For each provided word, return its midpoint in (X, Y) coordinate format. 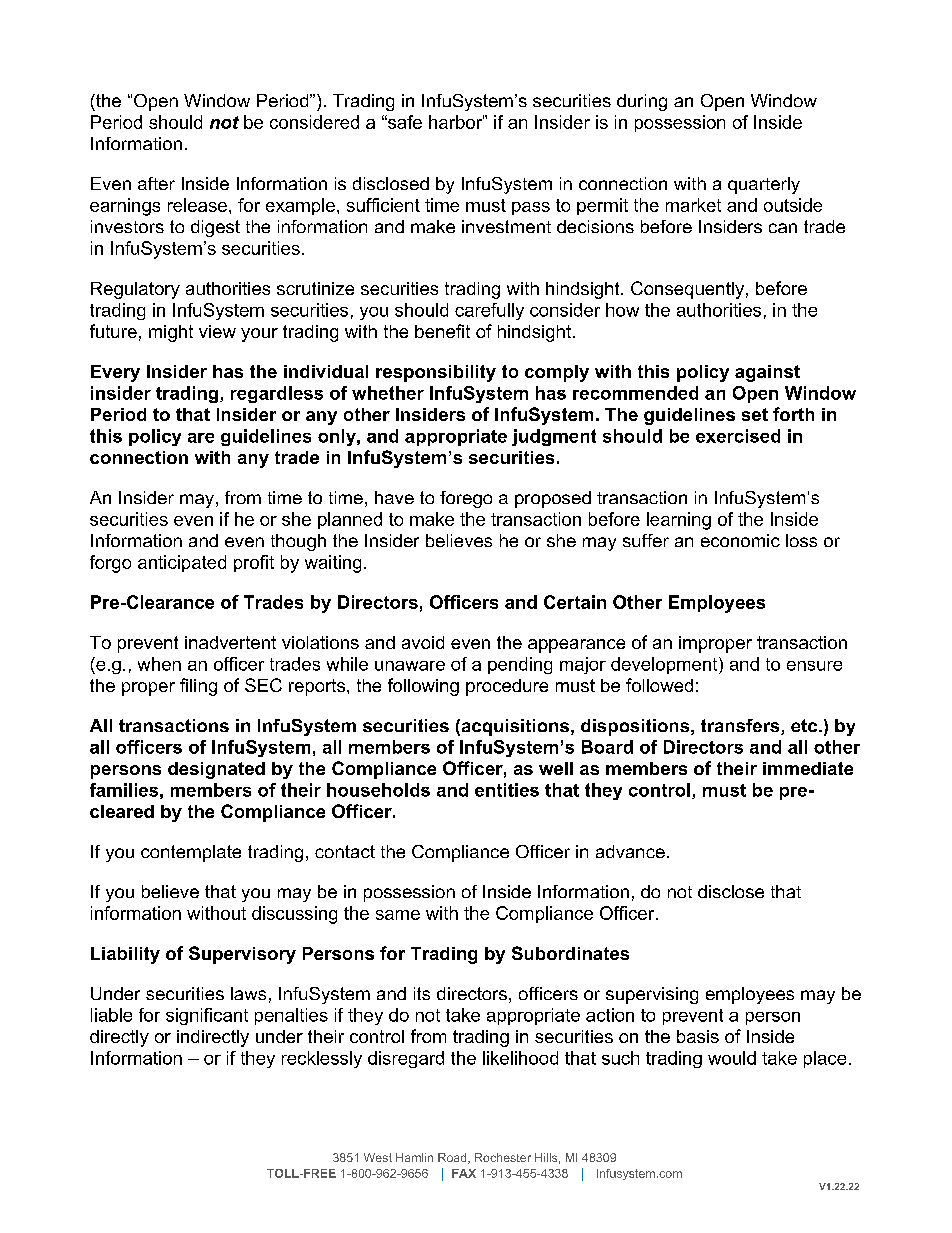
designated (216, 770)
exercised (738, 436)
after (156, 183)
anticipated (182, 563)
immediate (808, 768)
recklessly (322, 1059)
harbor (456, 122)
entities (507, 790)
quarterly (764, 185)
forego (466, 499)
